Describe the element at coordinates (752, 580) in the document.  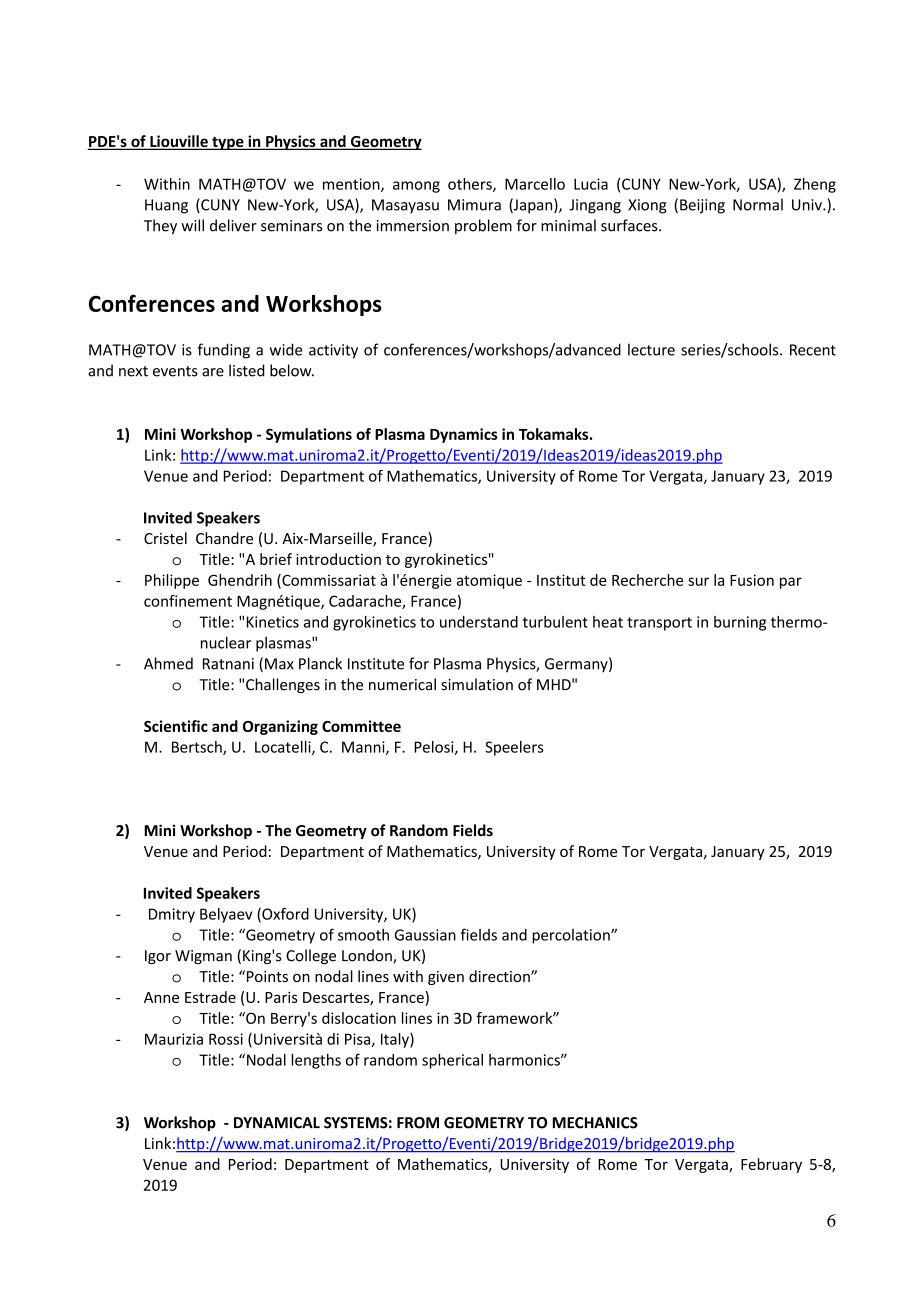
I see `Fusion` at that location.
